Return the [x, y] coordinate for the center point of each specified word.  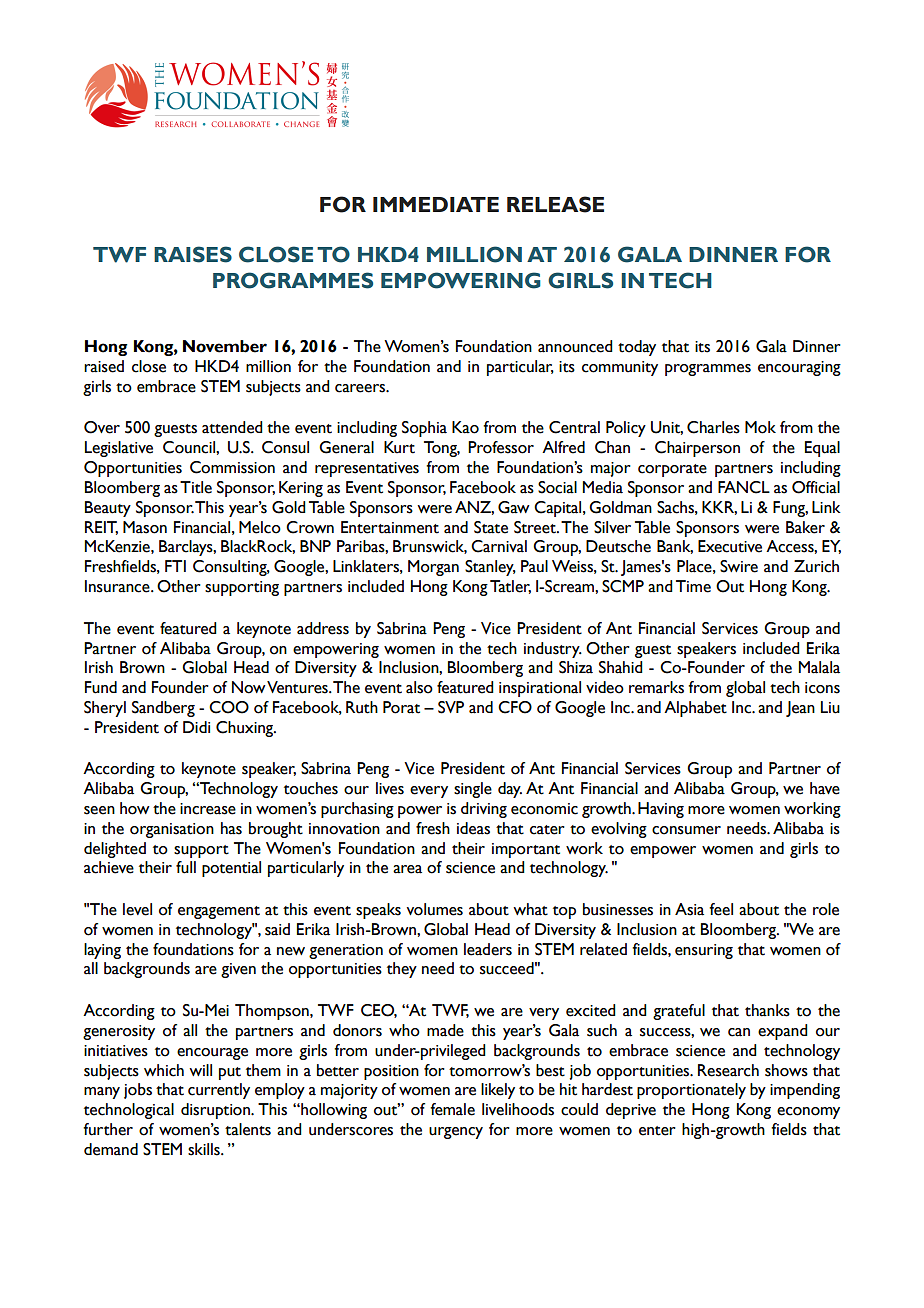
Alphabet [695, 709]
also [419, 687]
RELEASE [555, 204]
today [637, 348]
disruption [216, 1111]
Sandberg [163, 709]
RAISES [193, 254]
